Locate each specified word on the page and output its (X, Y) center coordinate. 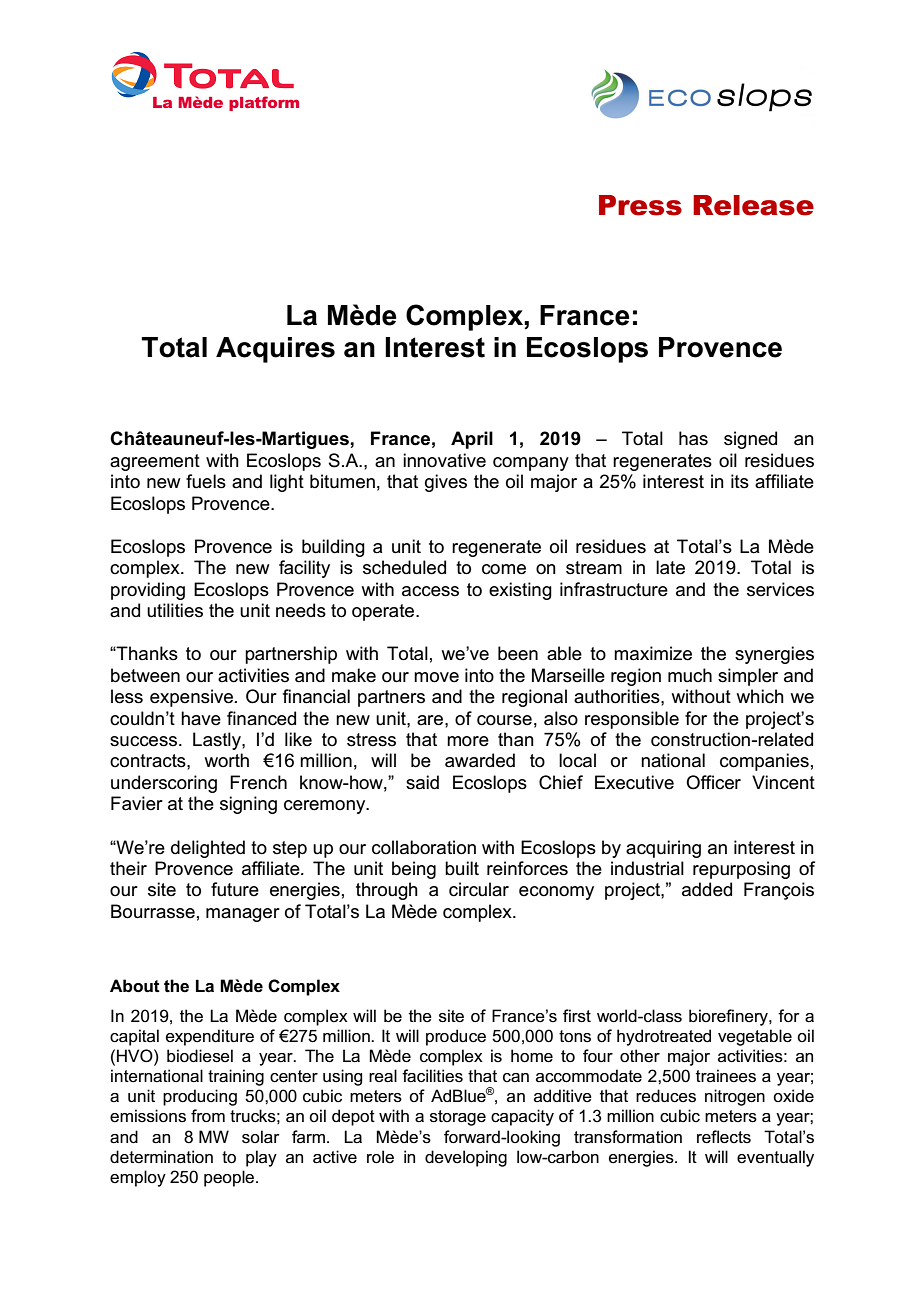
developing (466, 1158)
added (707, 889)
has (693, 438)
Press (640, 205)
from (208, 1115)
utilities (175, 610)
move (436, 677)
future (235, 889)
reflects (724, 1137)
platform (264, 103)
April (472, 440)
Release (753, 205)
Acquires (275, 350)
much (690, 675)
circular (479, 889)
